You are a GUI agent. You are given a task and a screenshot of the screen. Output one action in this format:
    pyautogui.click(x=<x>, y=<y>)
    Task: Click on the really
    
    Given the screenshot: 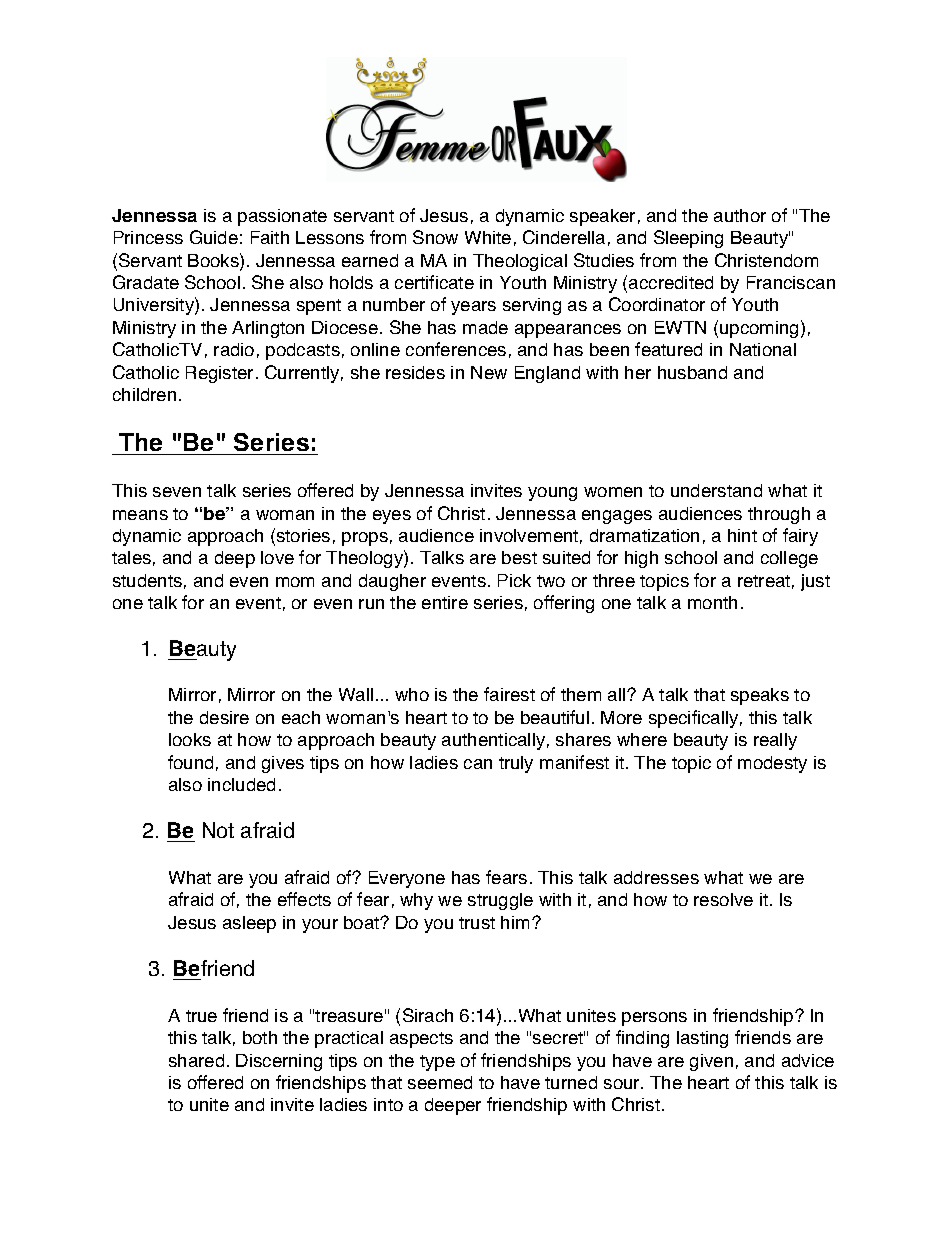 What is the action you would take?
    pyautogui.click(x=775, y=741)
